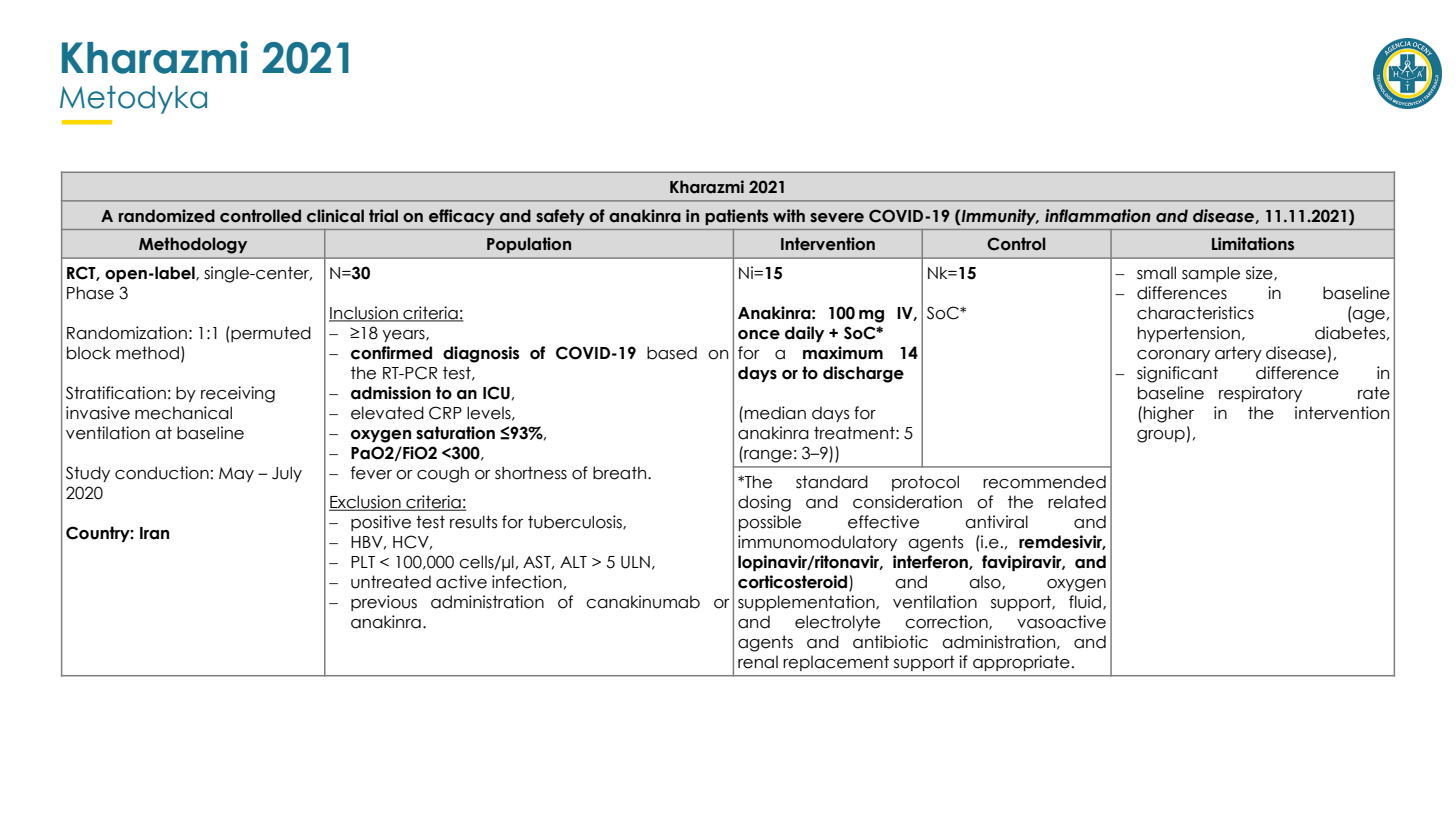  I want to click on appropriate, so click(1021, 663).
